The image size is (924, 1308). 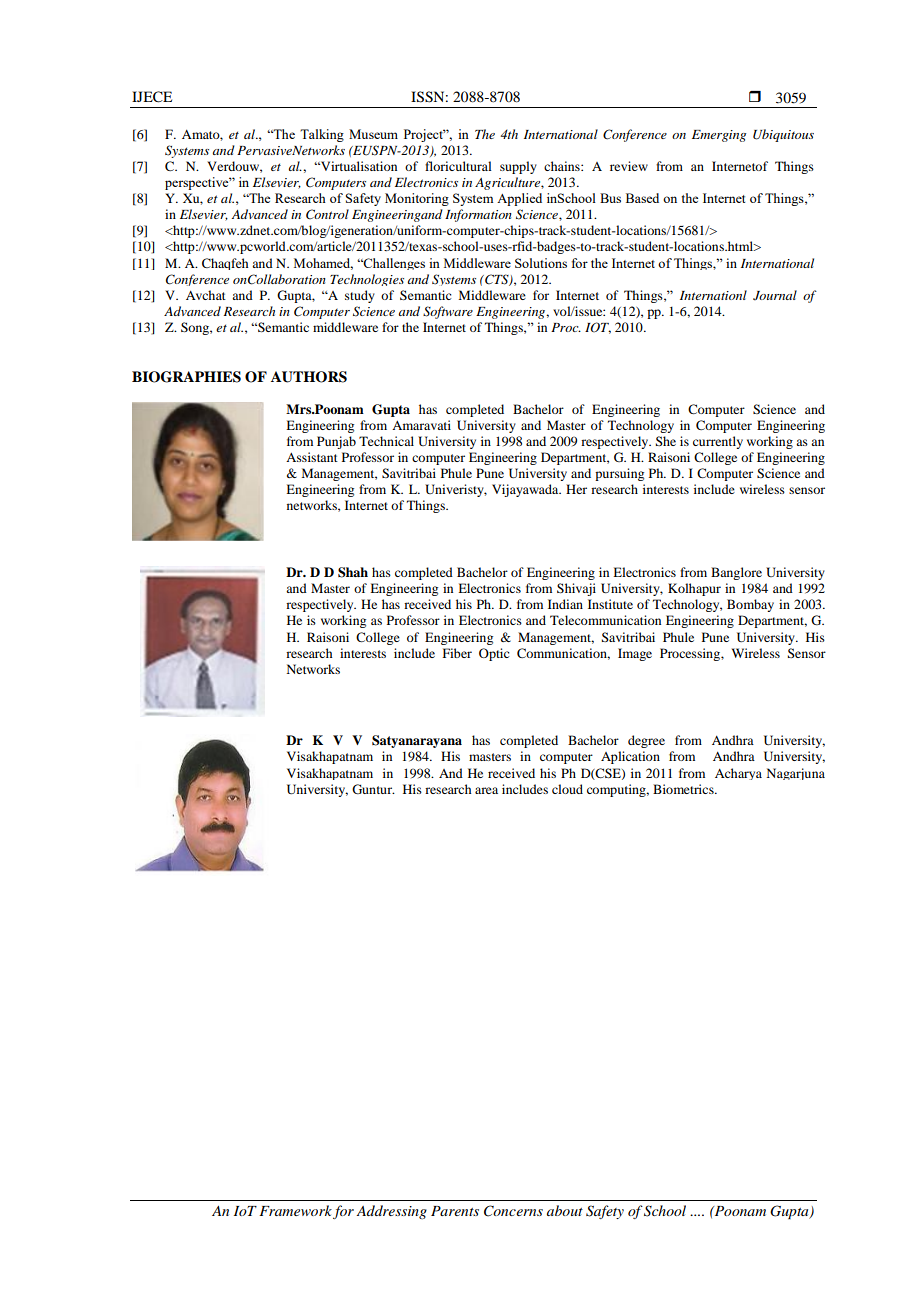 I want to click on supply, so click(x=518, y=167).
